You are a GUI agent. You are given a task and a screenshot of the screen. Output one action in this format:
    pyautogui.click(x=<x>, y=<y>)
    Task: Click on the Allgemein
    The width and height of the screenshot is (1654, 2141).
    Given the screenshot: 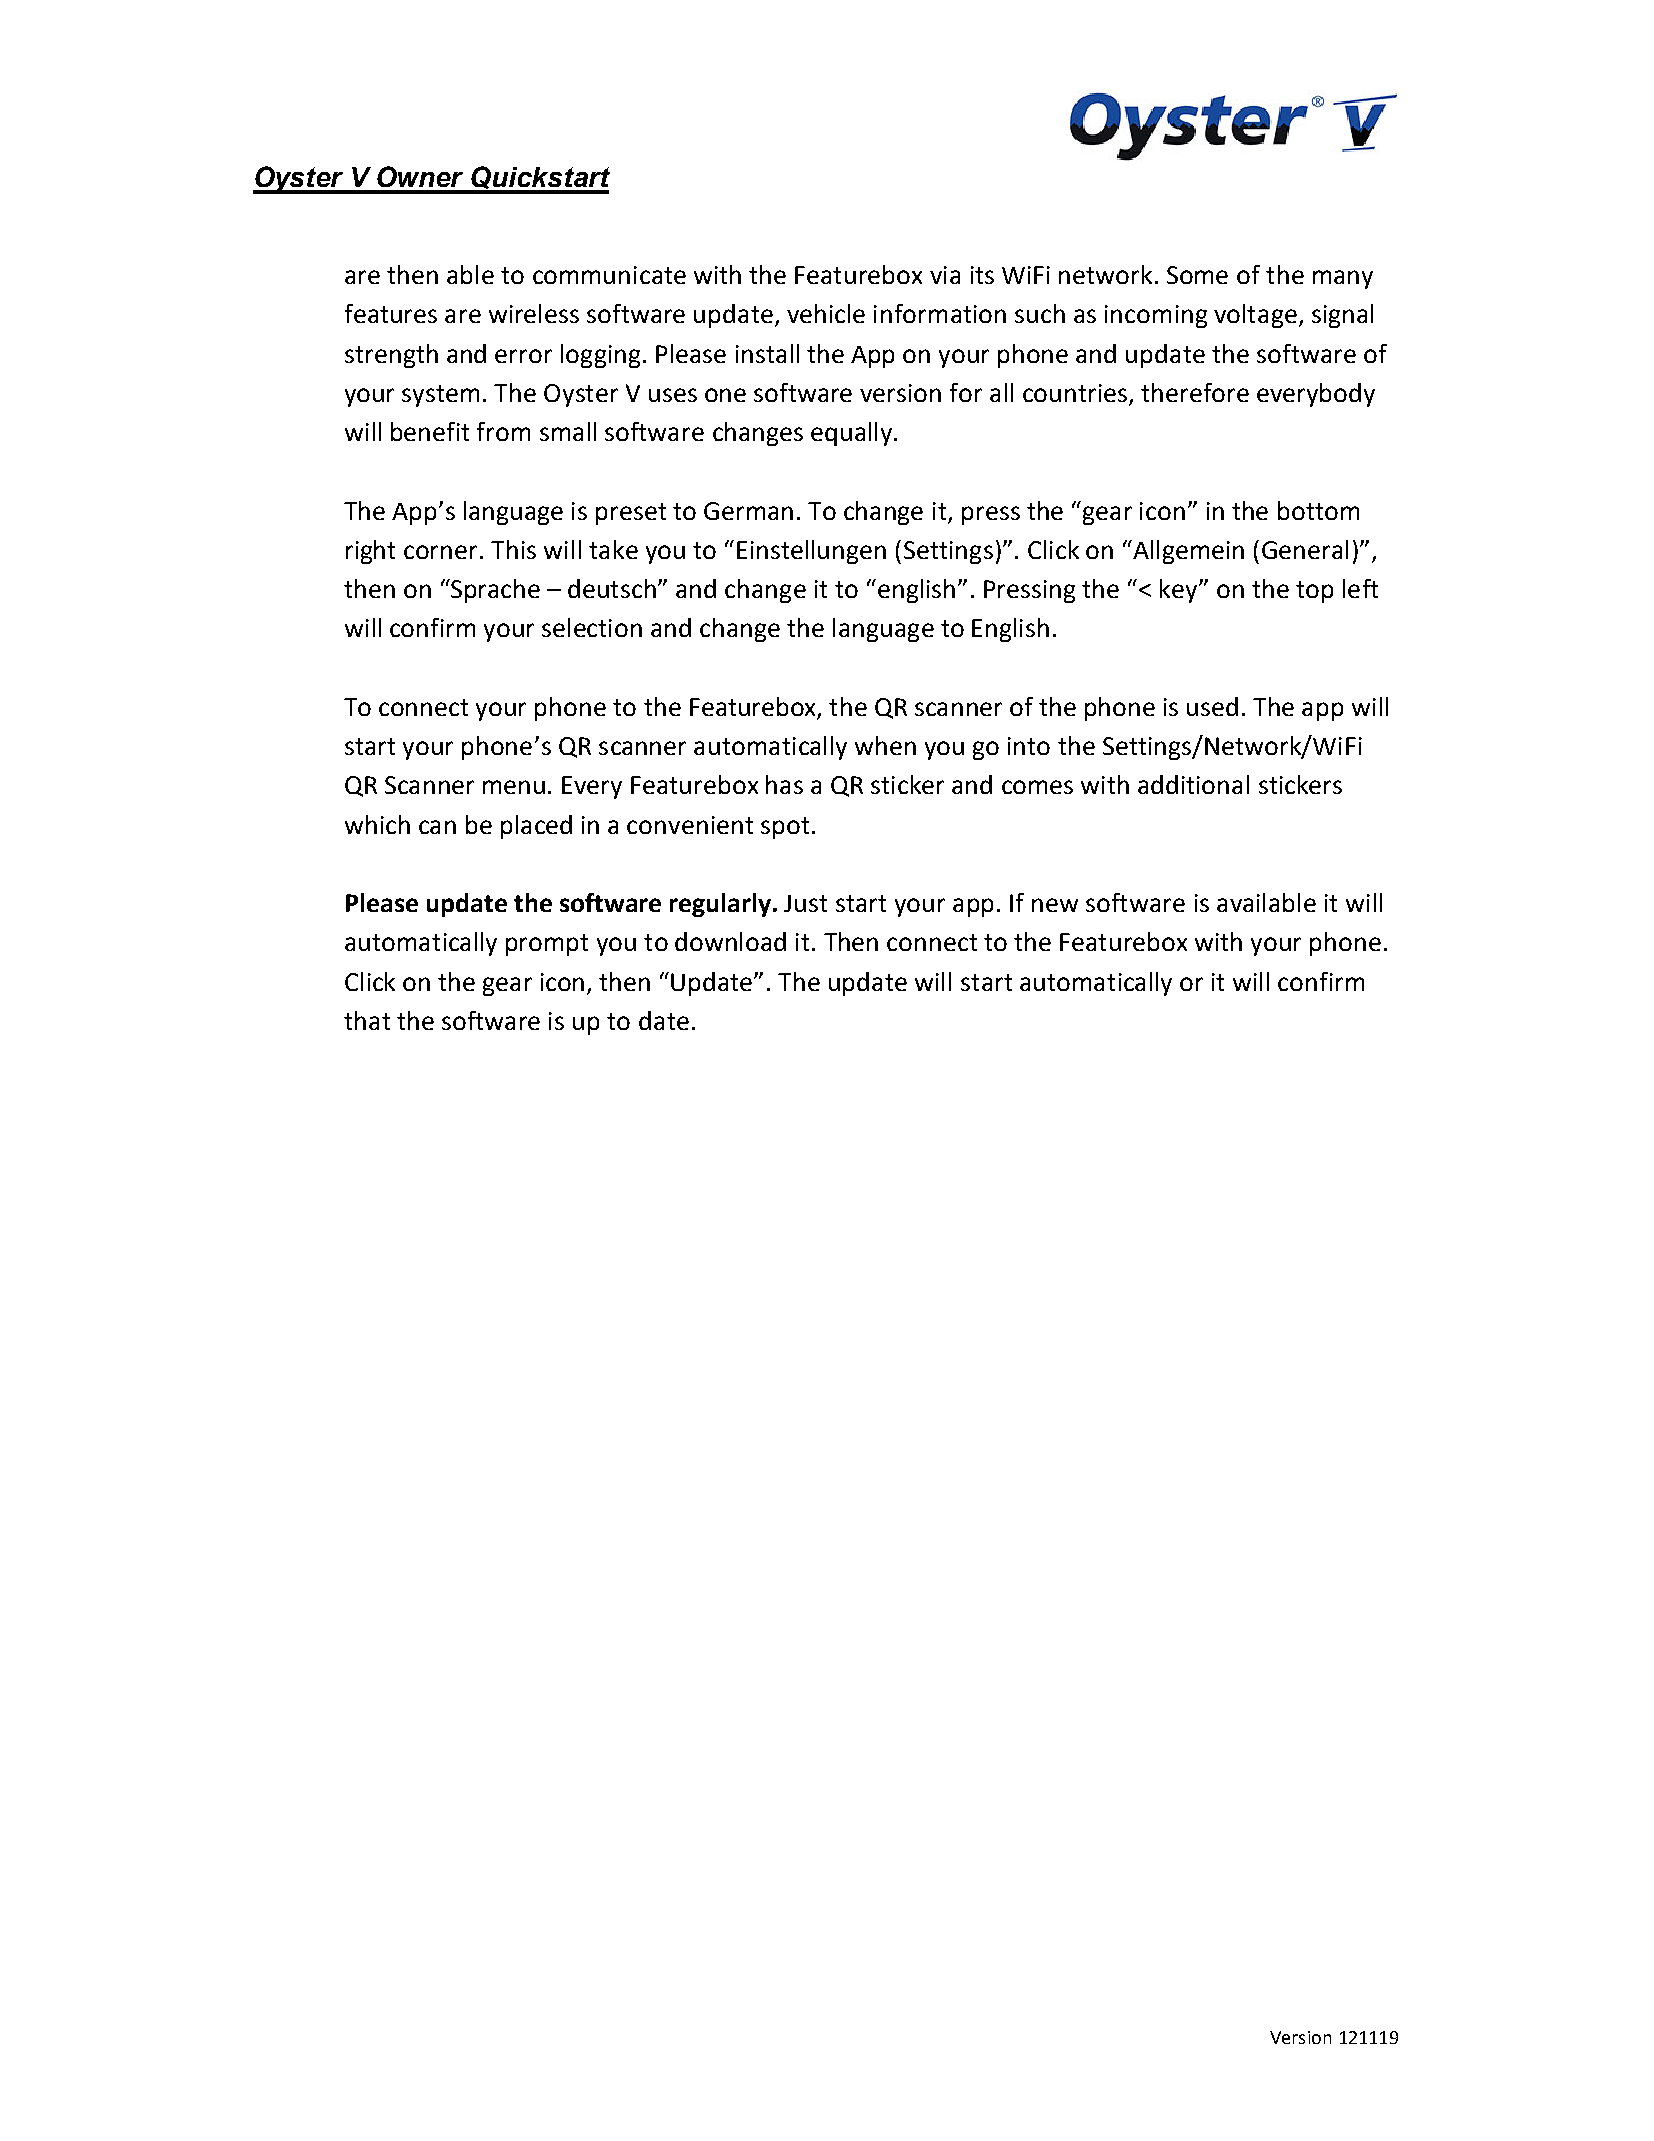 What is the action you would take?
    pyautogui.click(x=1187, y=552)
